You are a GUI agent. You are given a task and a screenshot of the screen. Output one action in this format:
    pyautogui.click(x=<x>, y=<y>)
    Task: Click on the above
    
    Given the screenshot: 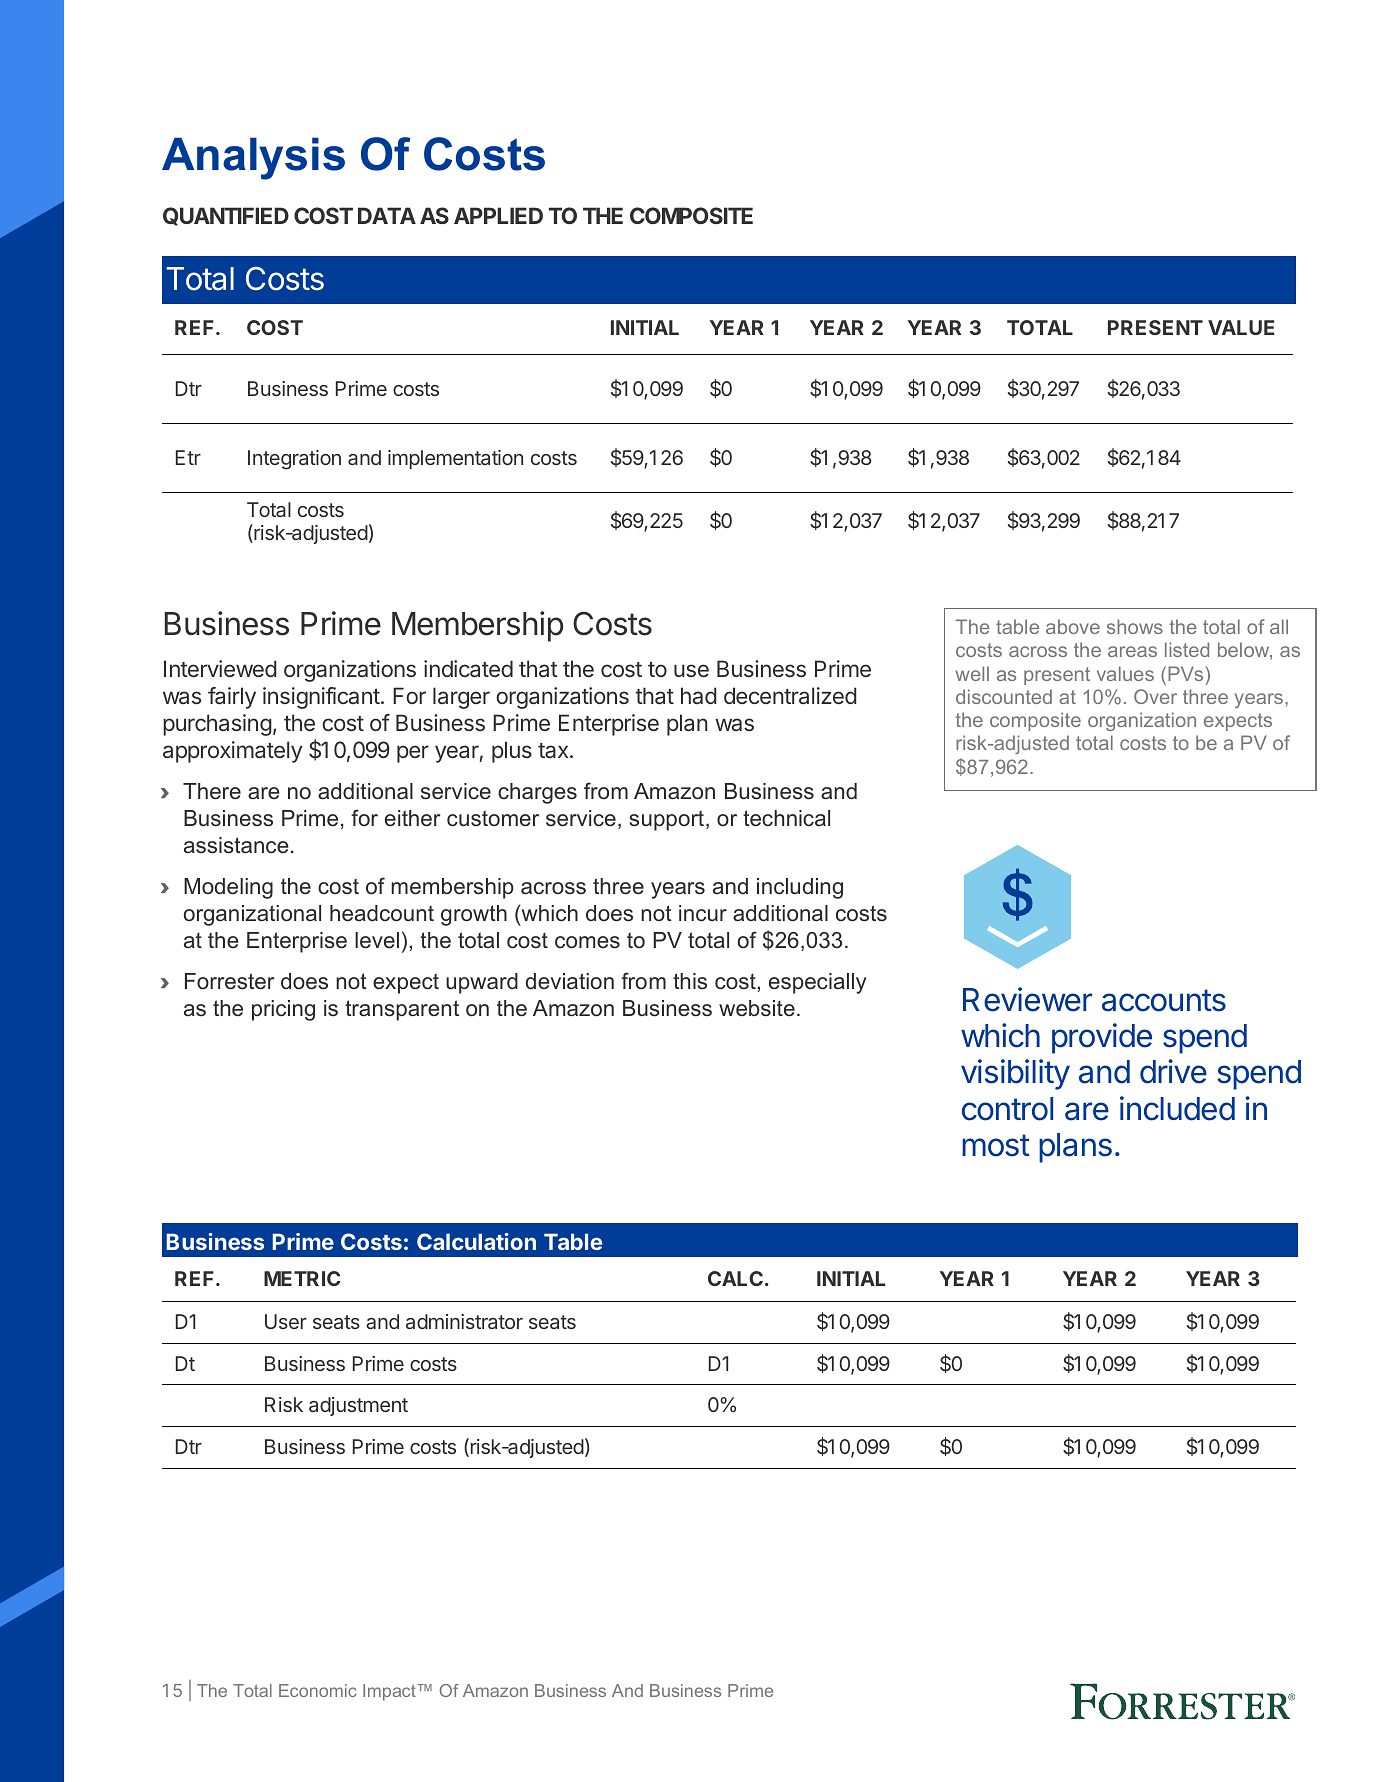 What is the action you would take?
    pyautogui.click(x=1073, y=626)
